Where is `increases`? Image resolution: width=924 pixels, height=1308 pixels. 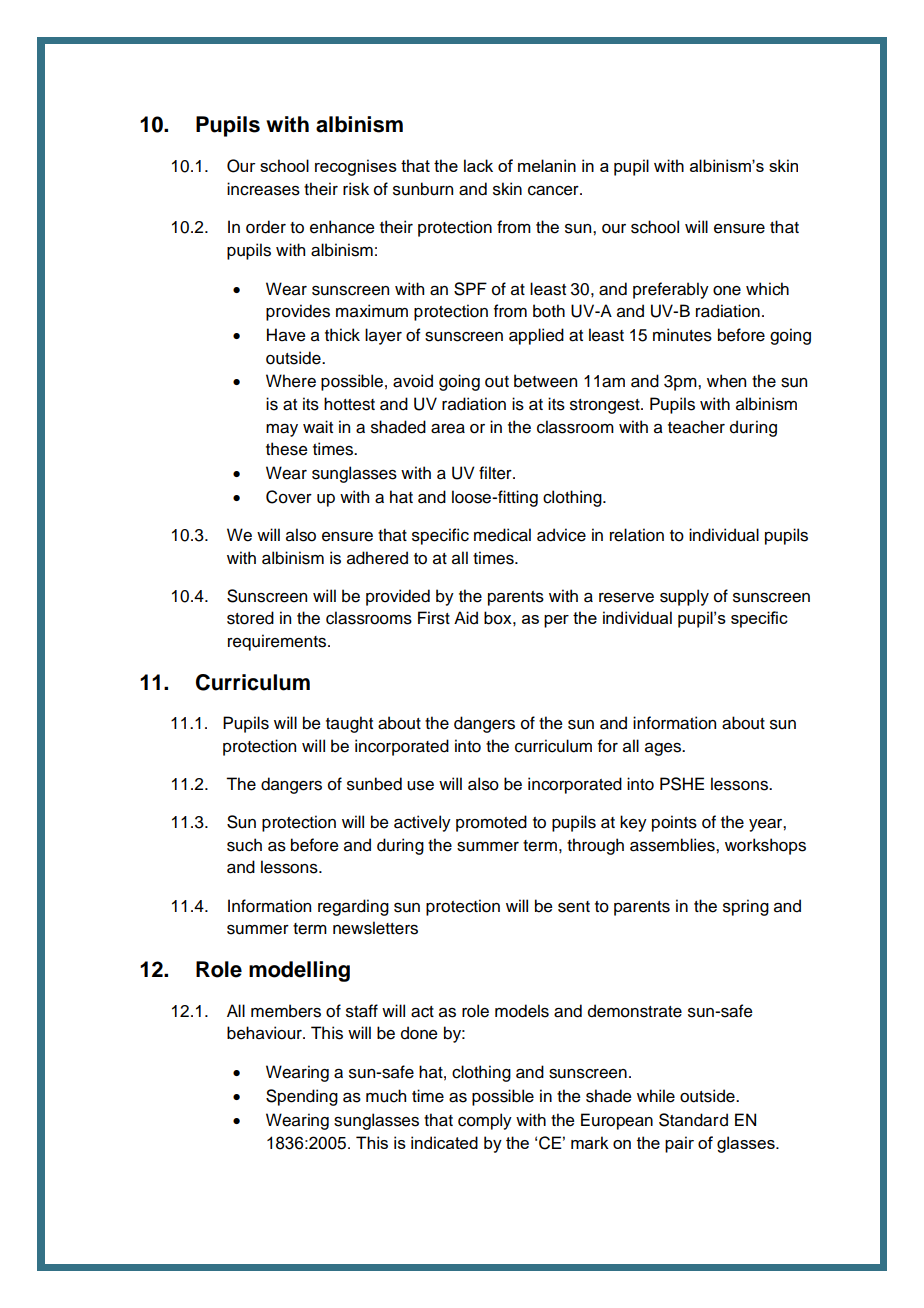 increases is located at coordinates (263, 189).
